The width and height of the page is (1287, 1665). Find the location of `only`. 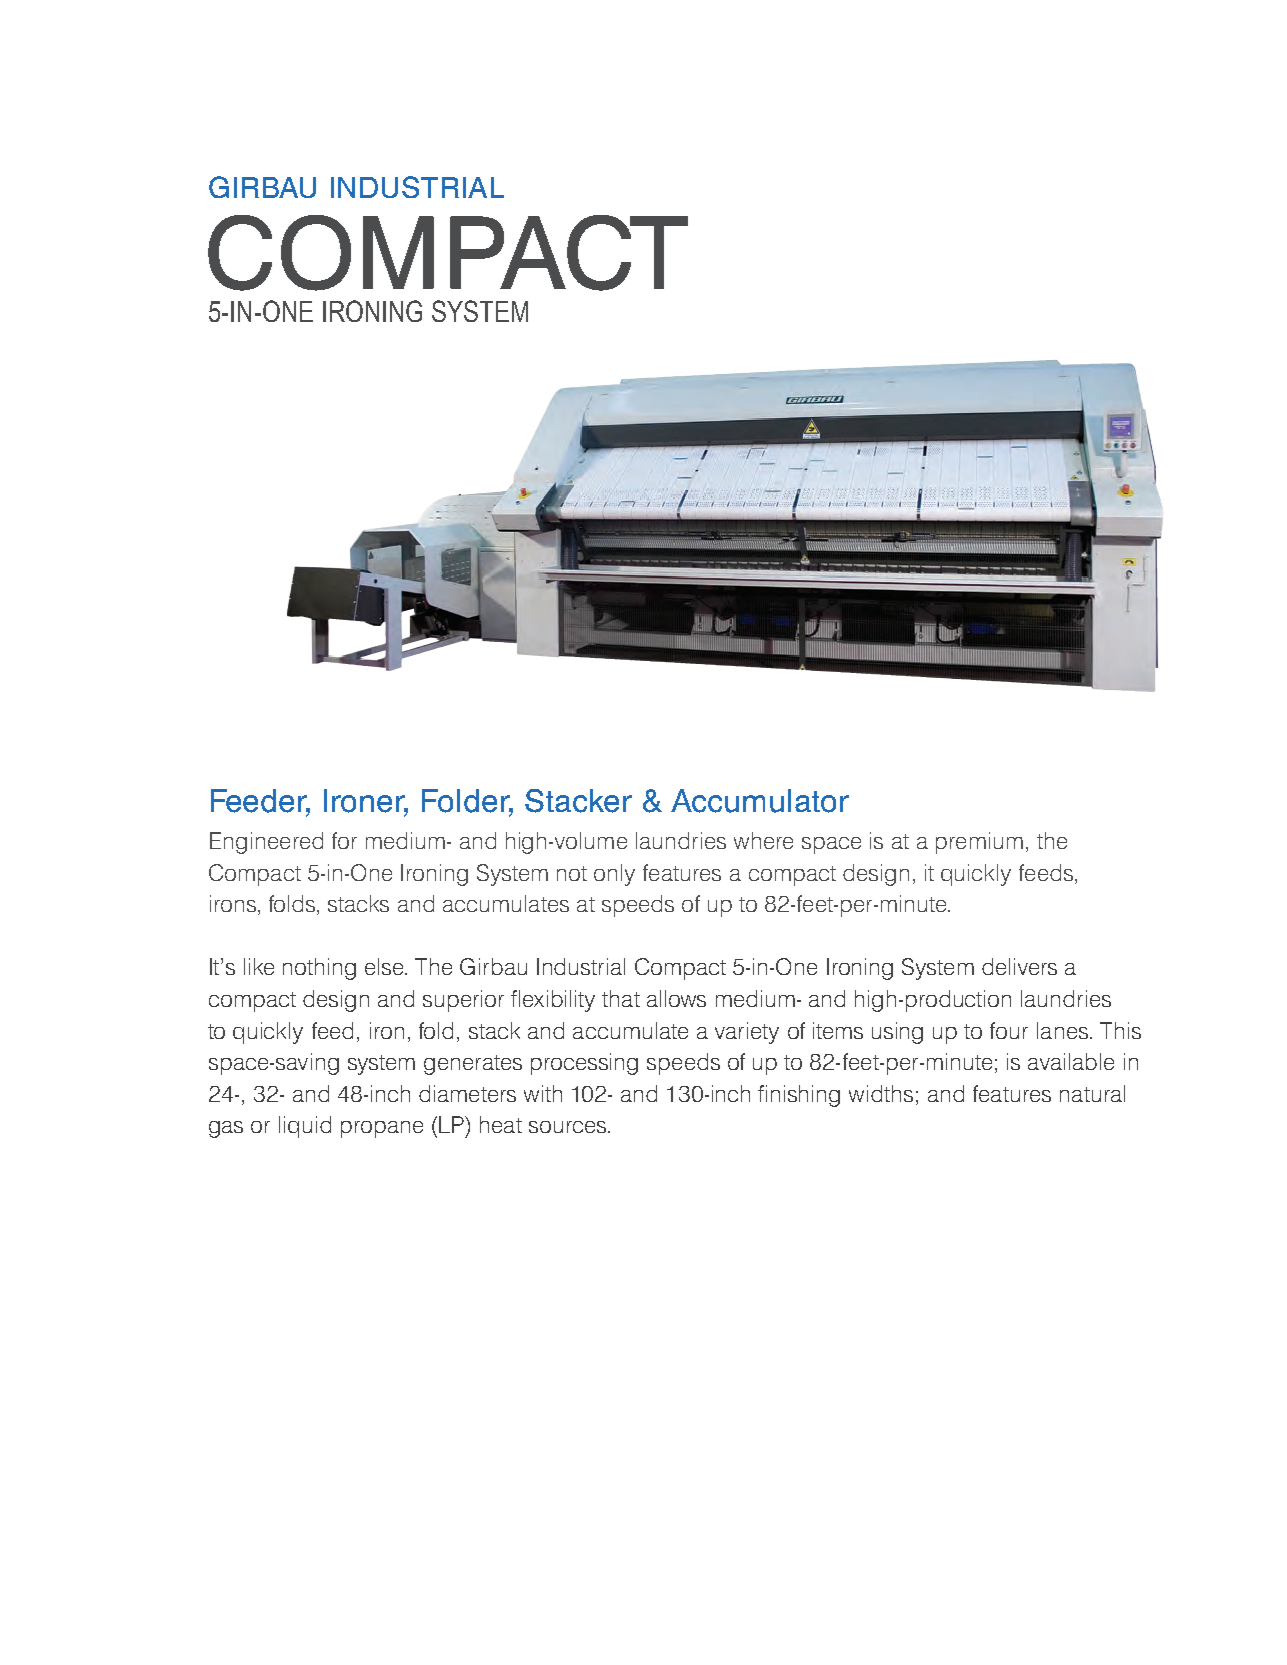

only is located at coordinates (614, 875).
